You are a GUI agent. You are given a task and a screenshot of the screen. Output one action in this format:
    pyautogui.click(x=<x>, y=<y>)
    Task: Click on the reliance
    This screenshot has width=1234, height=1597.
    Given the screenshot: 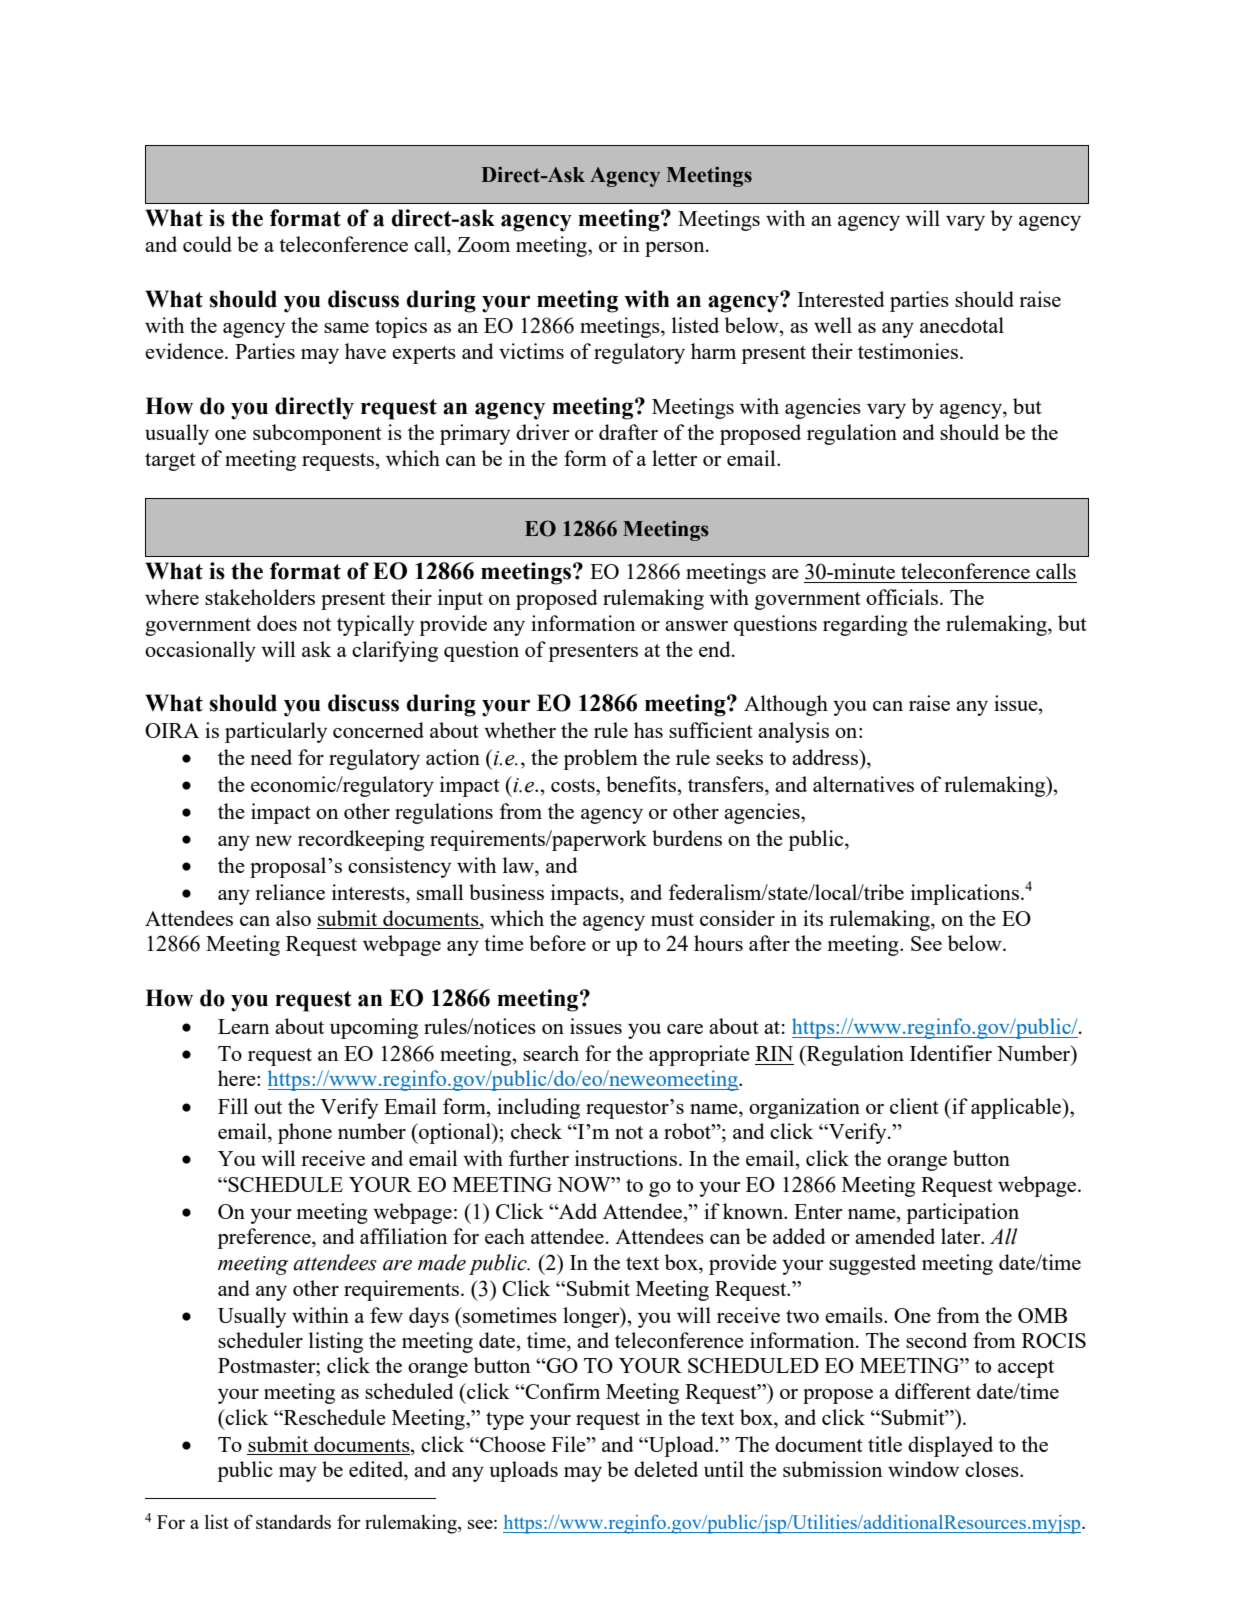 What is the action you would take?
    pyautogui.click(x=290, y=892)
